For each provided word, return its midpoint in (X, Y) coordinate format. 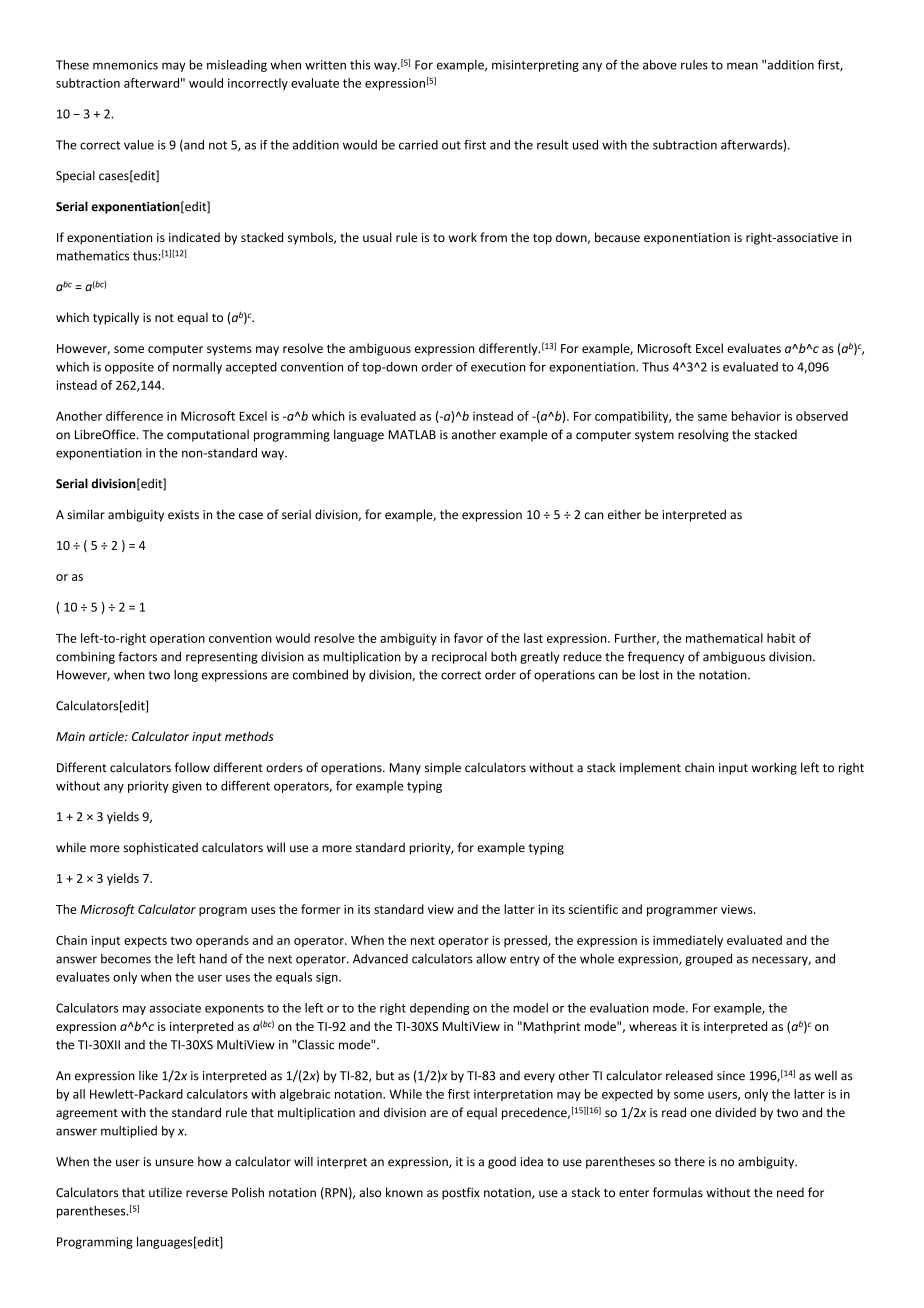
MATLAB (412, 434)
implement (650, 768)
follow (192, 767)
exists (183, 515)
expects (145, 942)
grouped (709, 959)
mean (742, 66)
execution (498, 367)
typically (116, 318)
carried (418, 145)
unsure (175, 1163)
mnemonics (125, 65)
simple (443, 768)
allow (491, 958)
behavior (756, 416)
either (624, 514)
